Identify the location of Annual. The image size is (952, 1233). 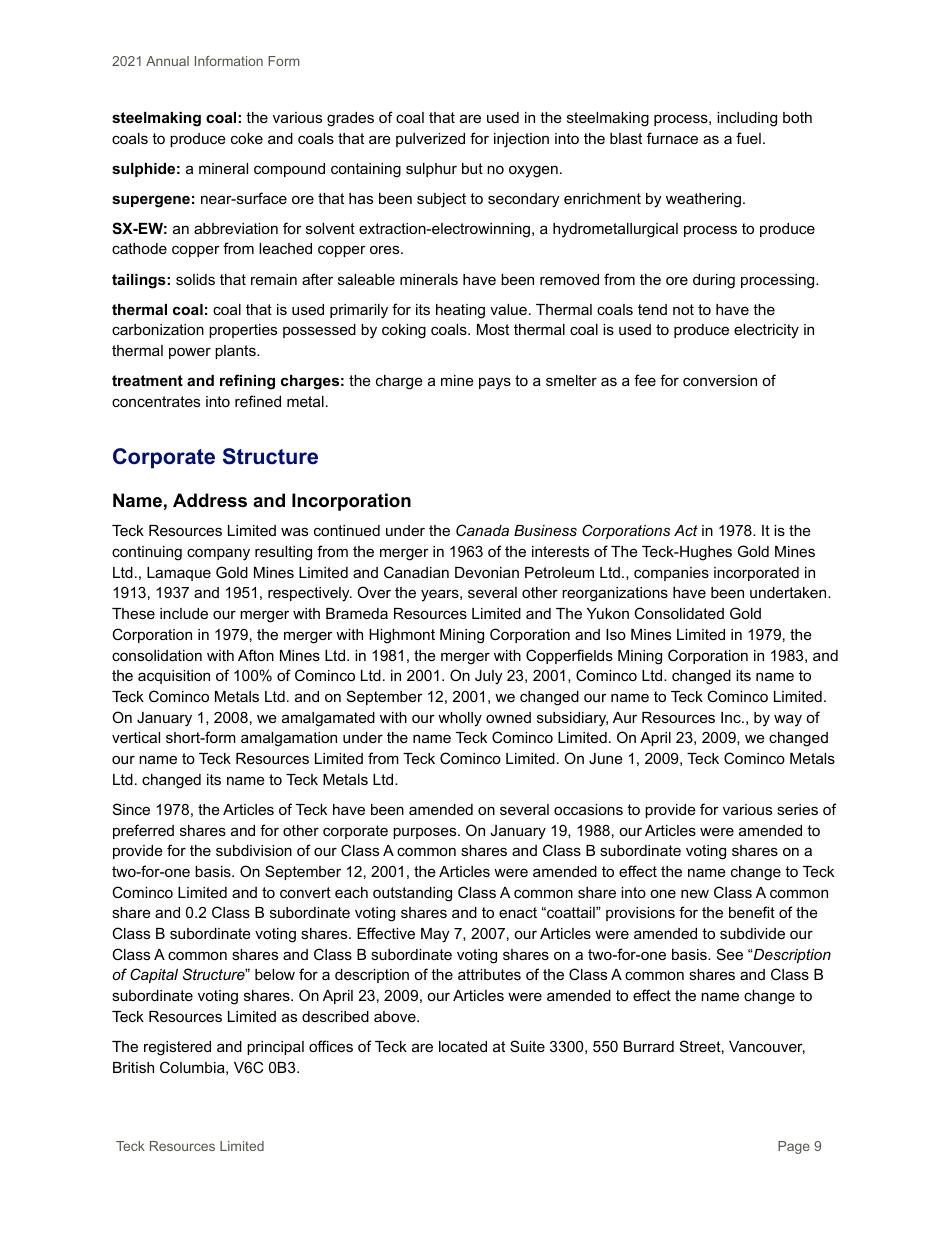
(167, 61).
